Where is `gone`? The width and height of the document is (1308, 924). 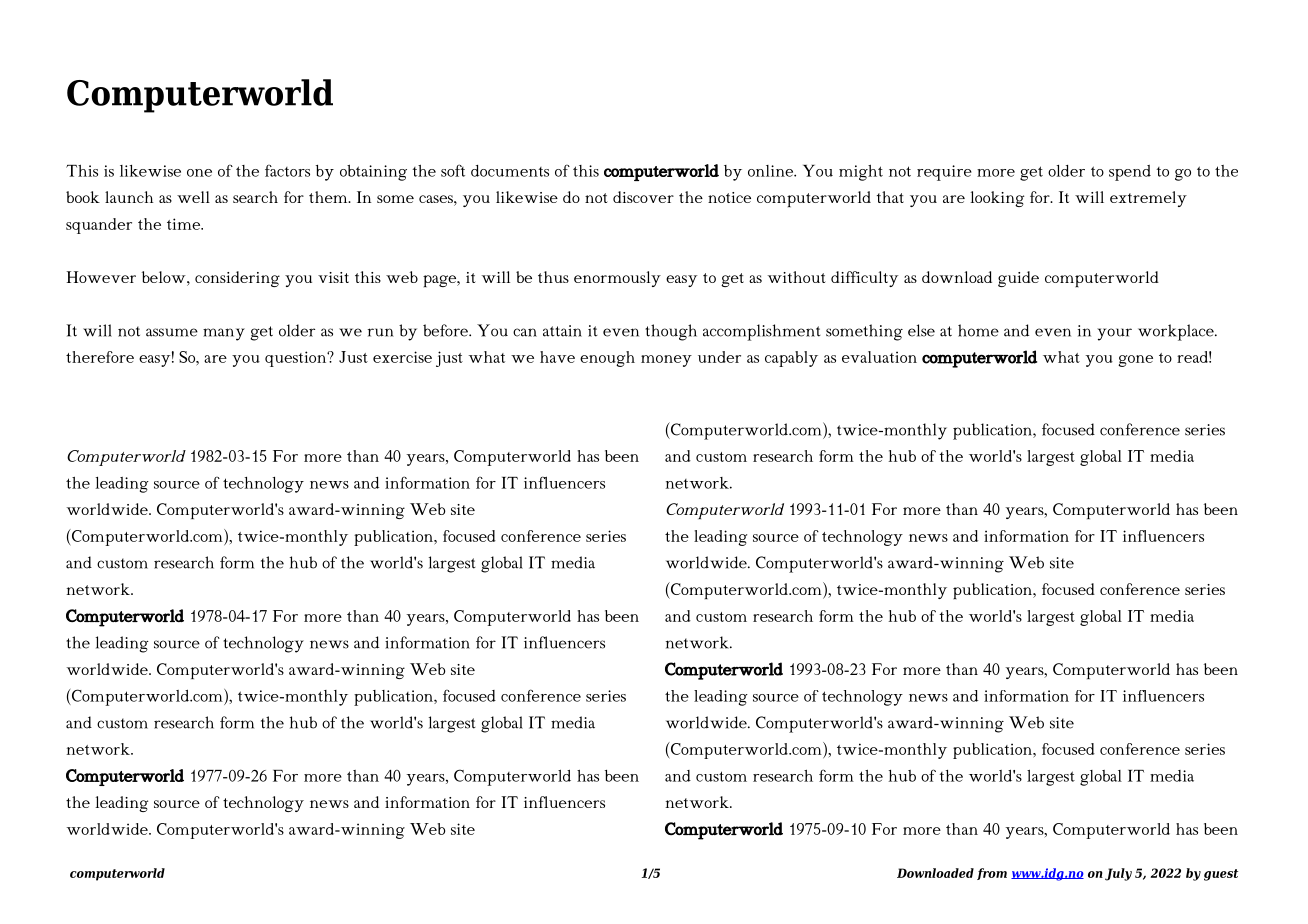 gone is located at coordinates (1135, 361).
